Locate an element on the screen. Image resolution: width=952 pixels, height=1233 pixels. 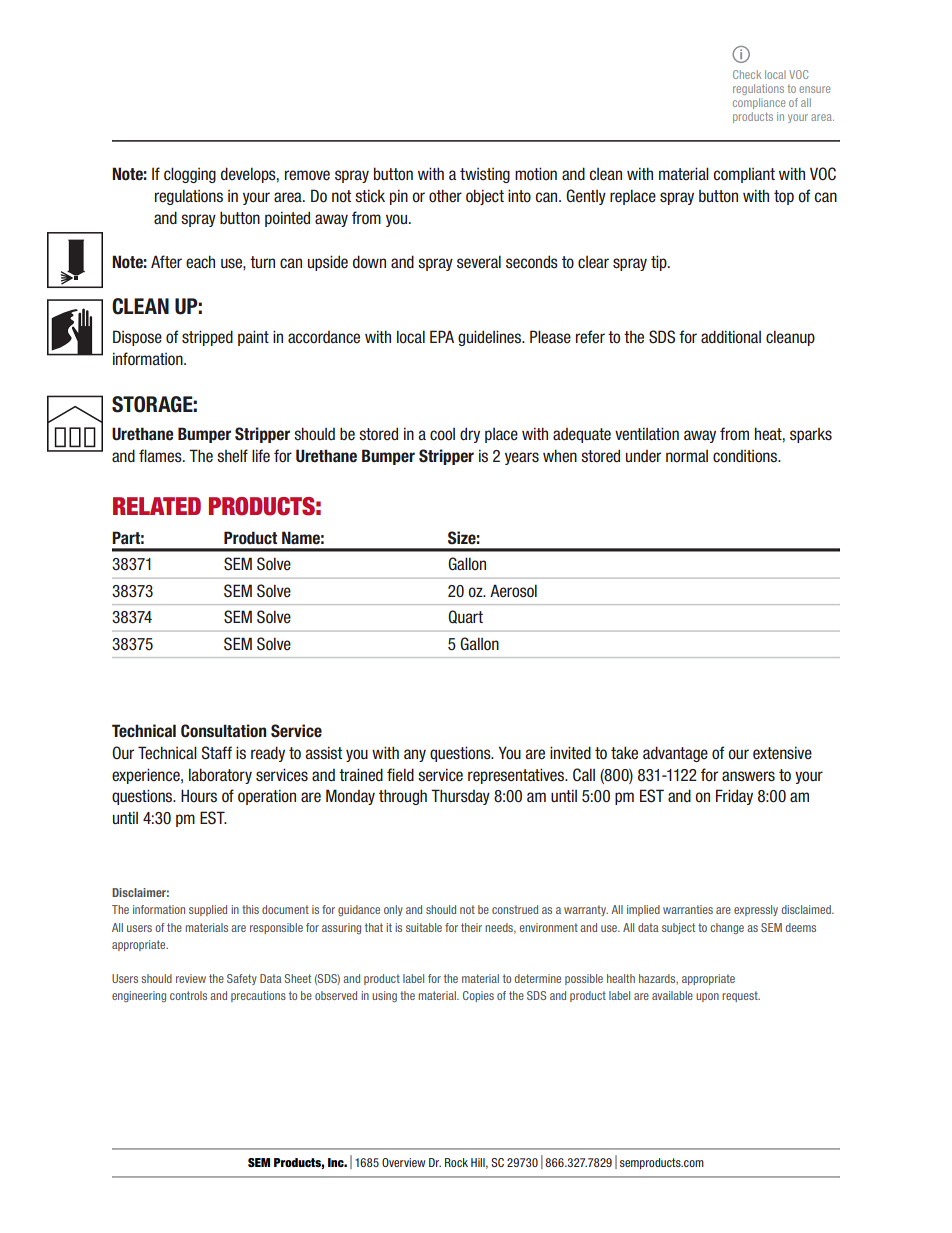
compliance is located at coordinates (759, 103).
